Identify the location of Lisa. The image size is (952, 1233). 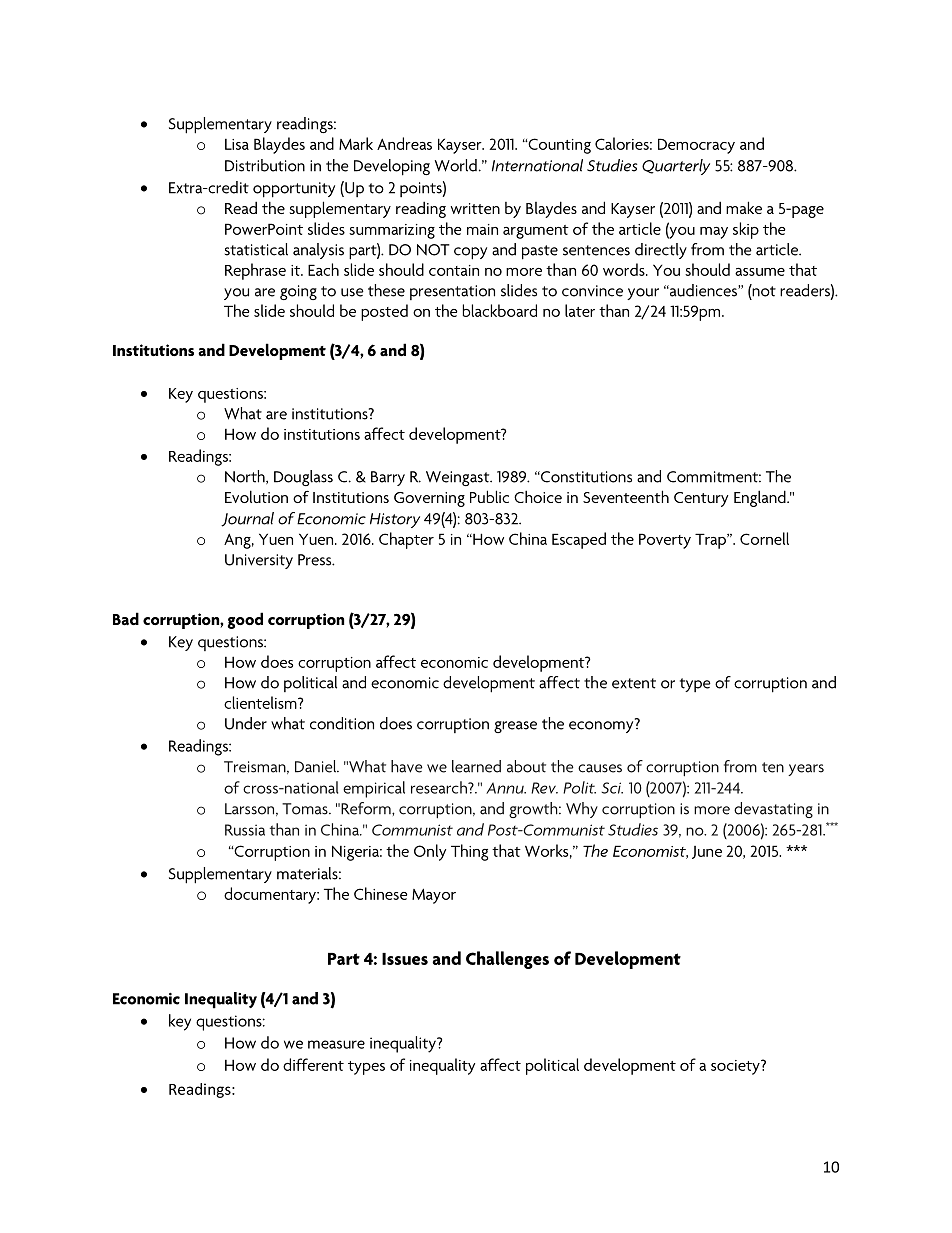
(237, 144).
